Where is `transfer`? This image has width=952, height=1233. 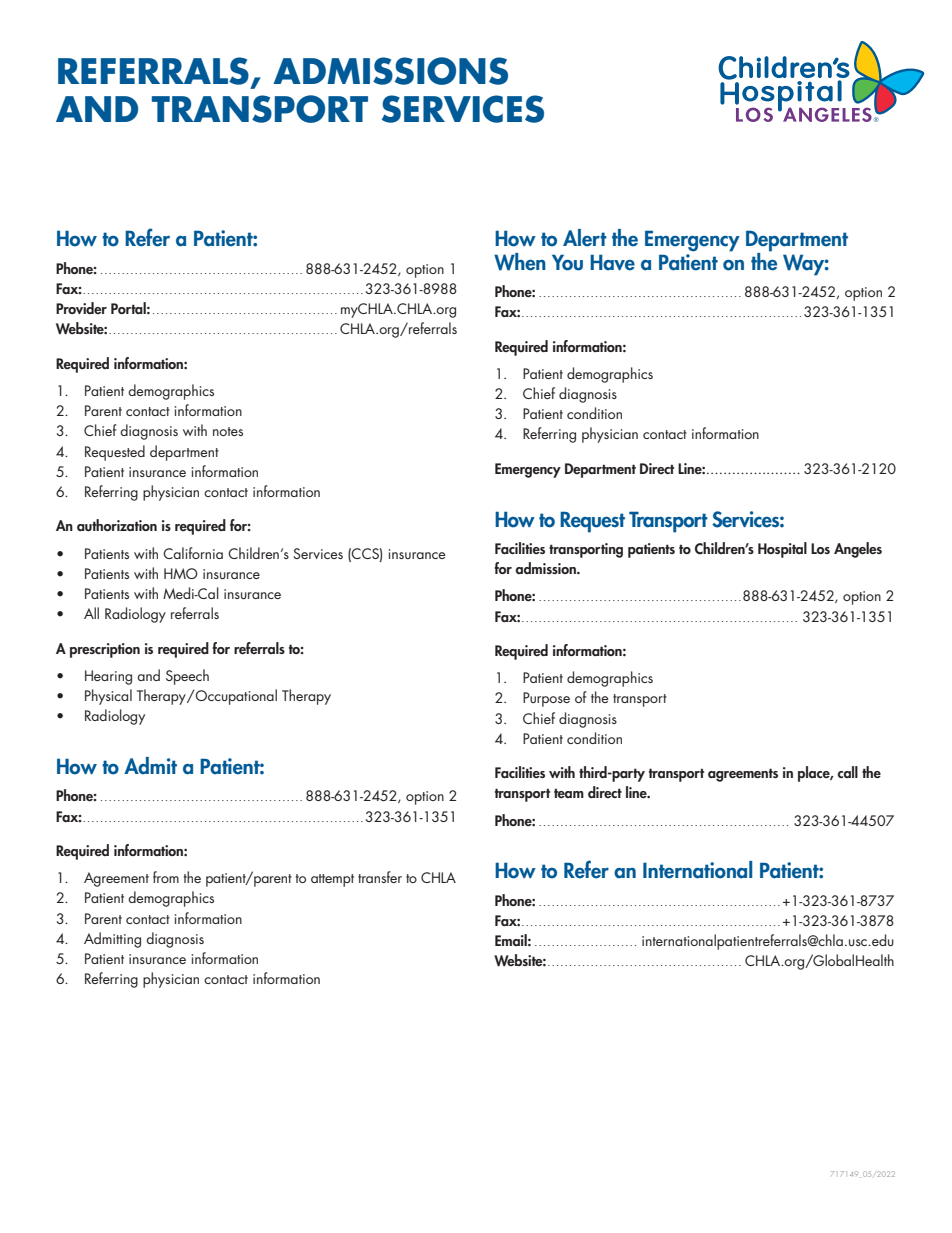 transfer is located at coordinates (380, 877).
